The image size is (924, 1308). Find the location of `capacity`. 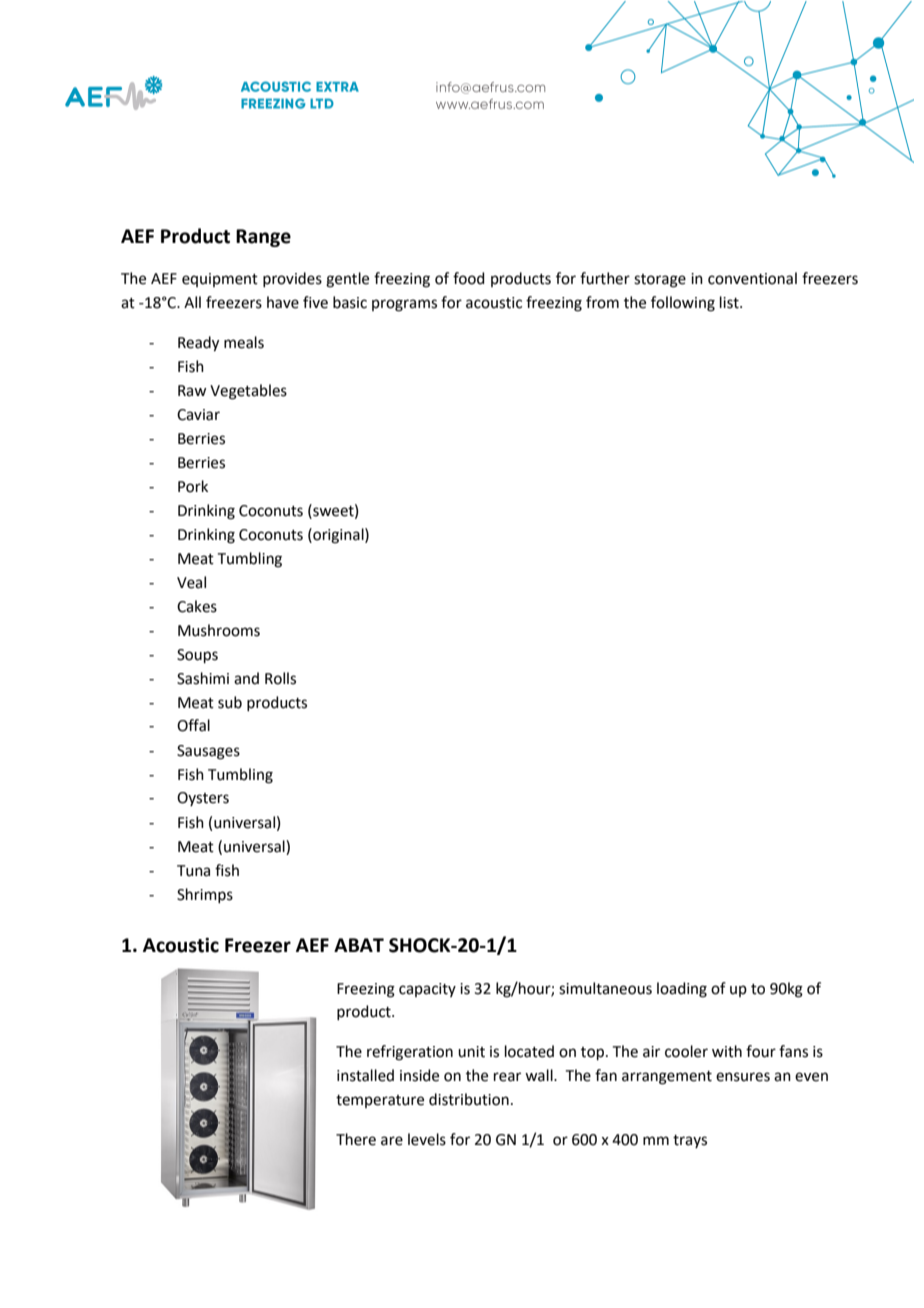

capacity is located at coordinates (427, 990).
